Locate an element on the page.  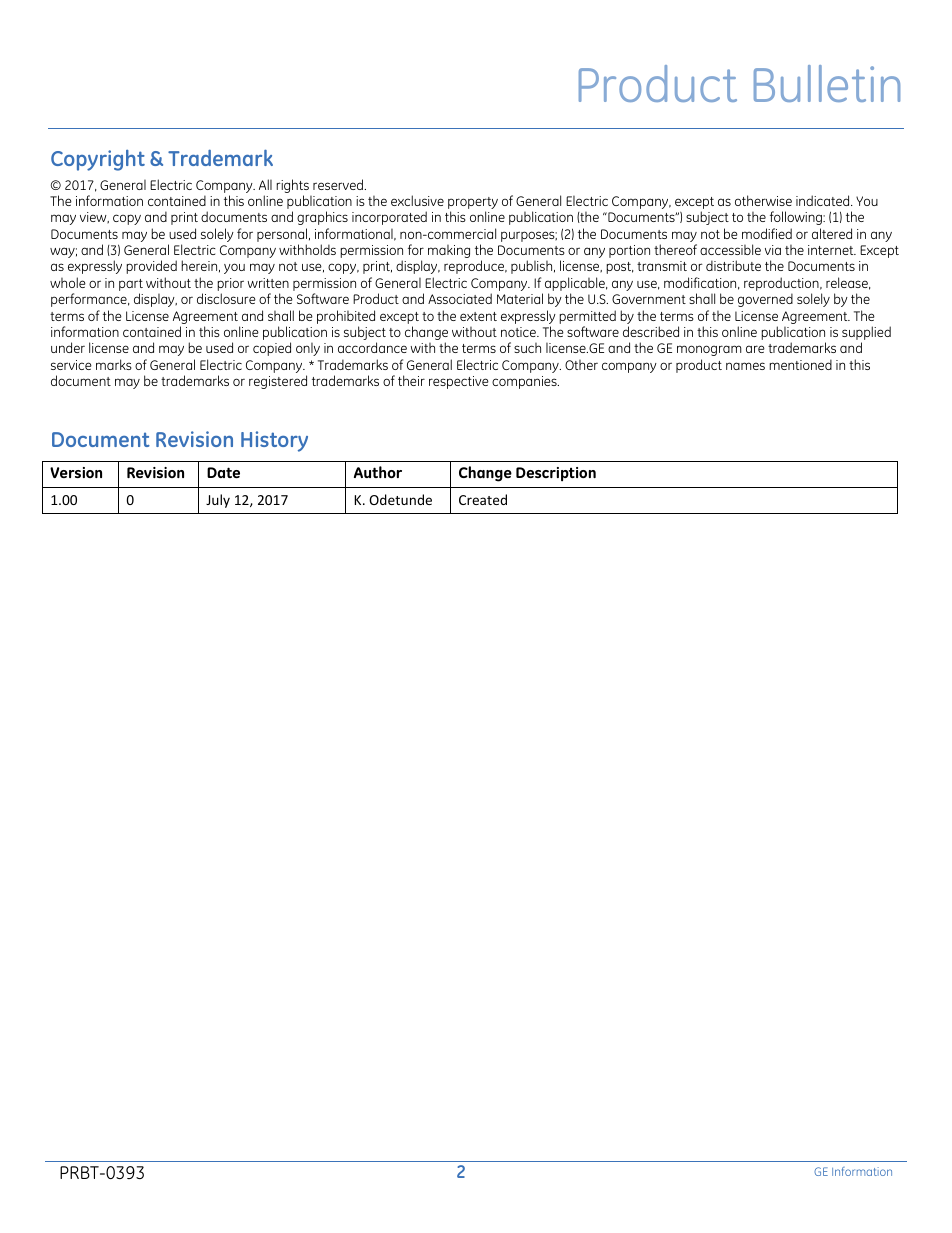
July is located at coordinates (218, 501).
